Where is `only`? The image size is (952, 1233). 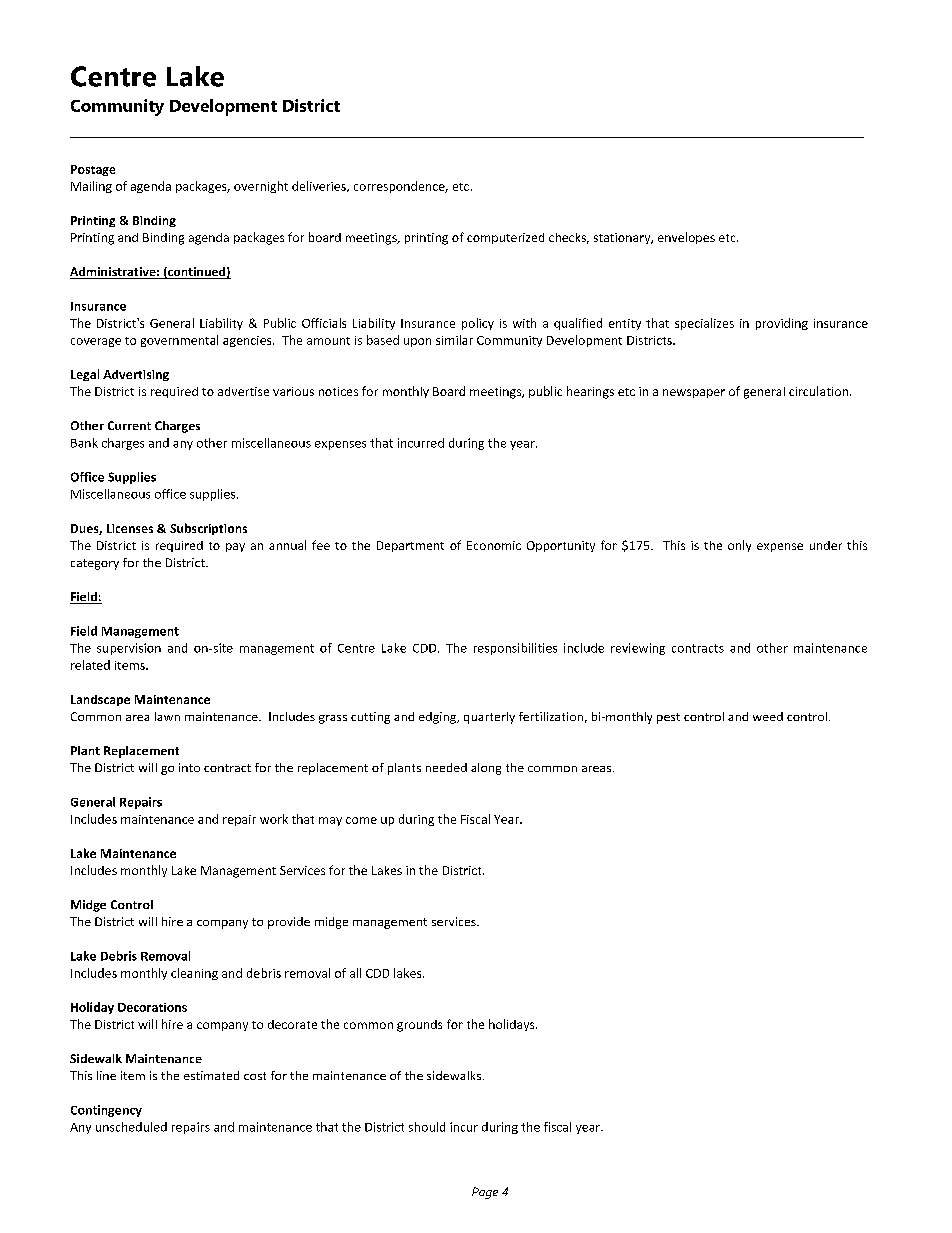
only is located at coordinates (739, 546).
